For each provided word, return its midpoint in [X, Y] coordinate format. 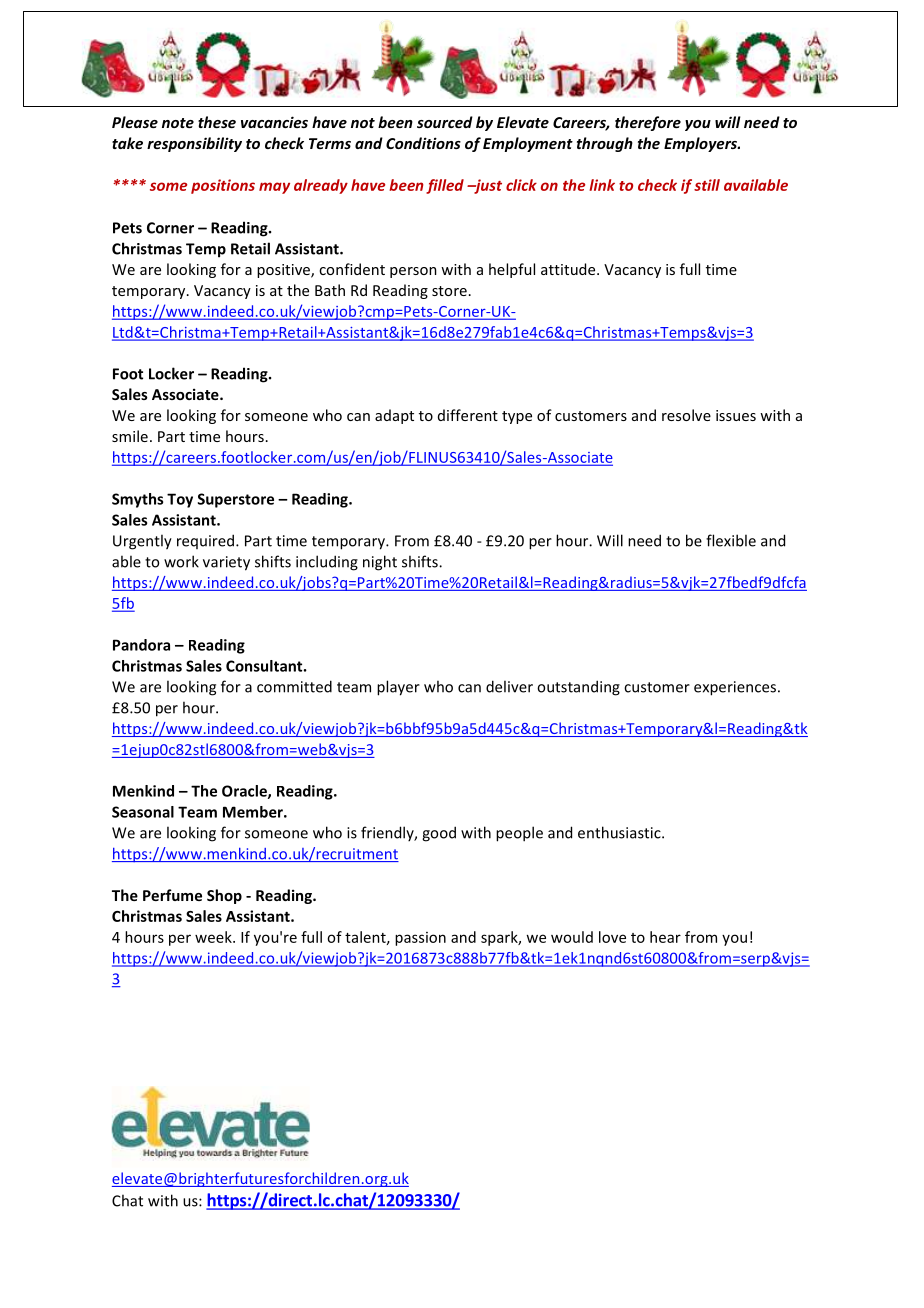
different [468, 415]
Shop [224, 896]
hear [665, 937]
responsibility [194, 144]
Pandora [141, 645]
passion [420, 939]
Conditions [423, 143]
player [398, 688]
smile [130, 436]
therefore [648, 123]
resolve [686, 415]
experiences [735, 688]
